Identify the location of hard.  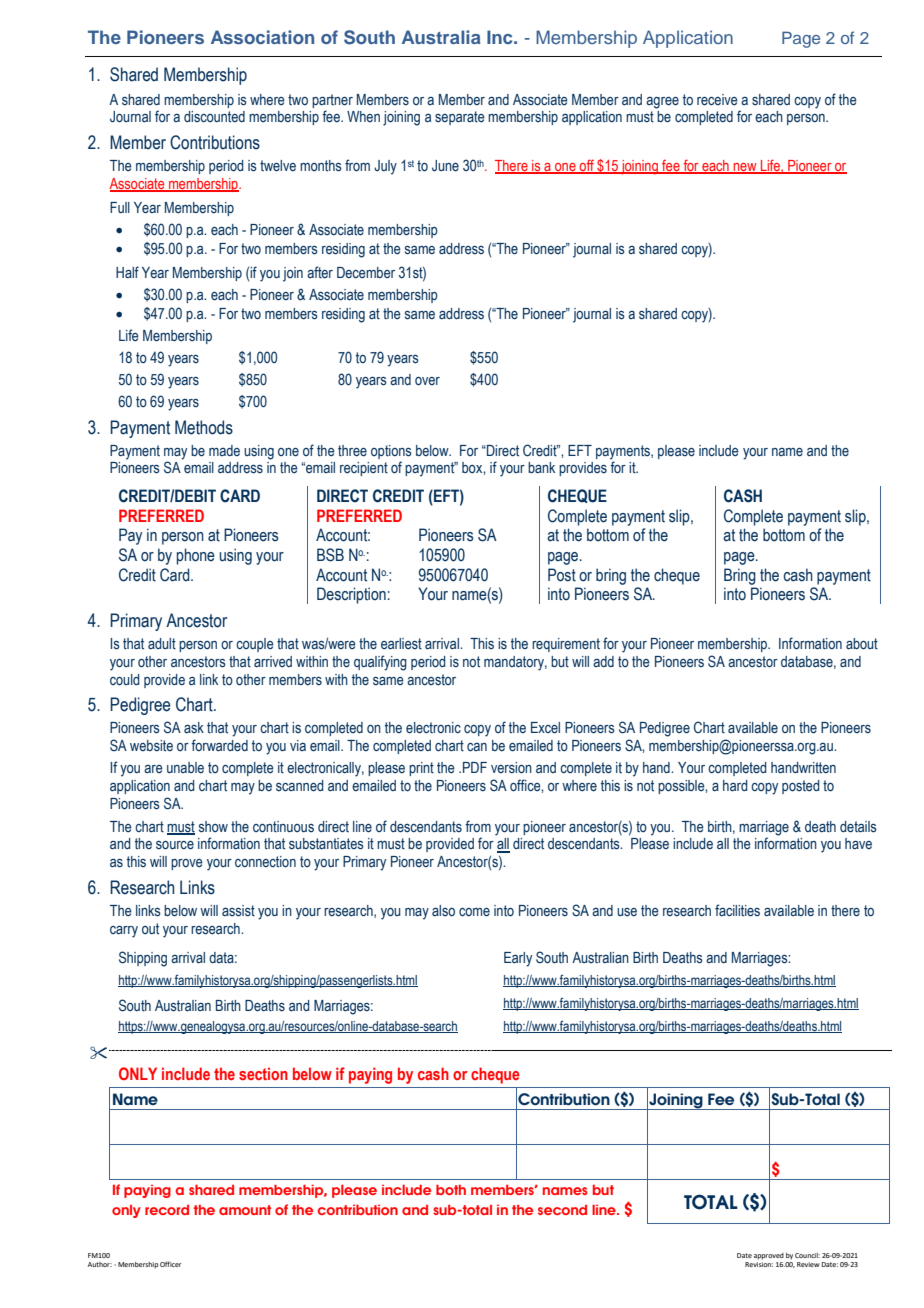
(735, 785).
